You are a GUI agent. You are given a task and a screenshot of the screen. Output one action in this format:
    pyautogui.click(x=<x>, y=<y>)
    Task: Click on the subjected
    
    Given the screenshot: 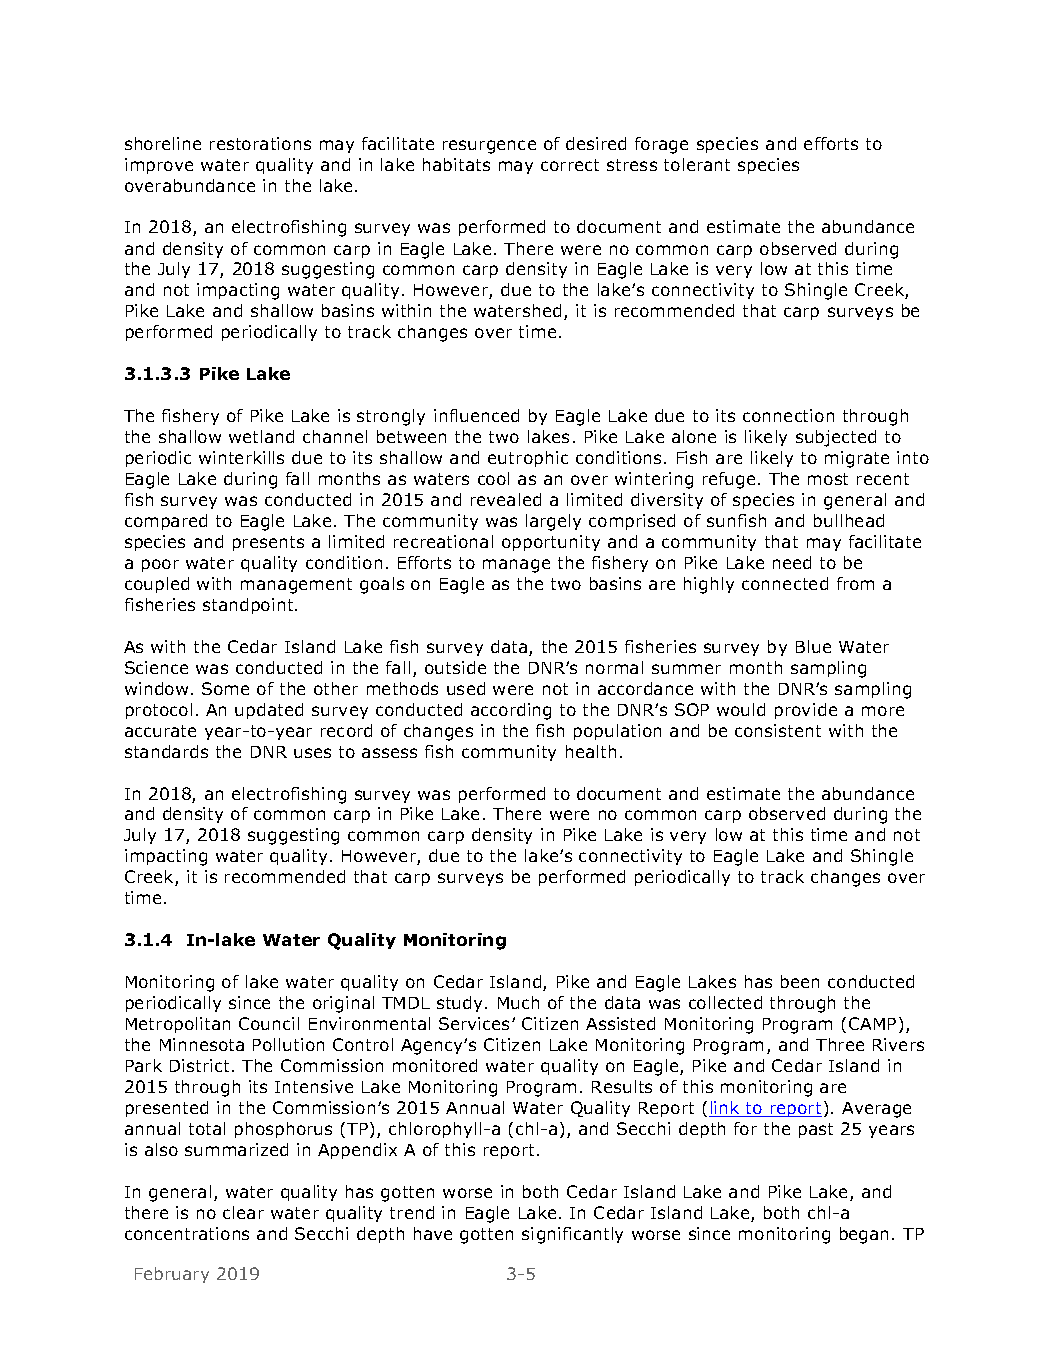 What is the action you would take?
    pyautogui.click(x=836, y=438)
